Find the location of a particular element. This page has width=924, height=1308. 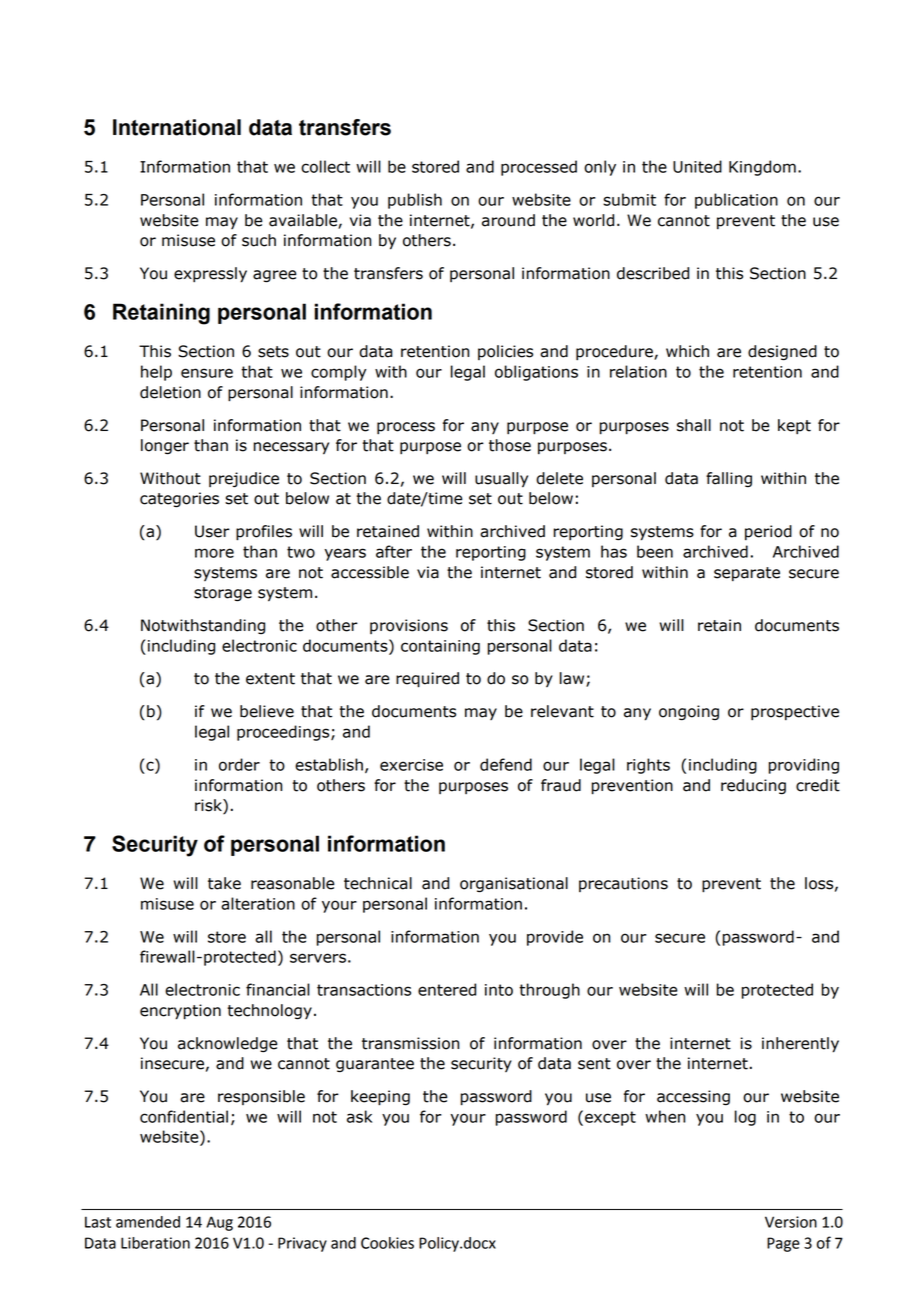

storage is located at coordinates (223, 594).
